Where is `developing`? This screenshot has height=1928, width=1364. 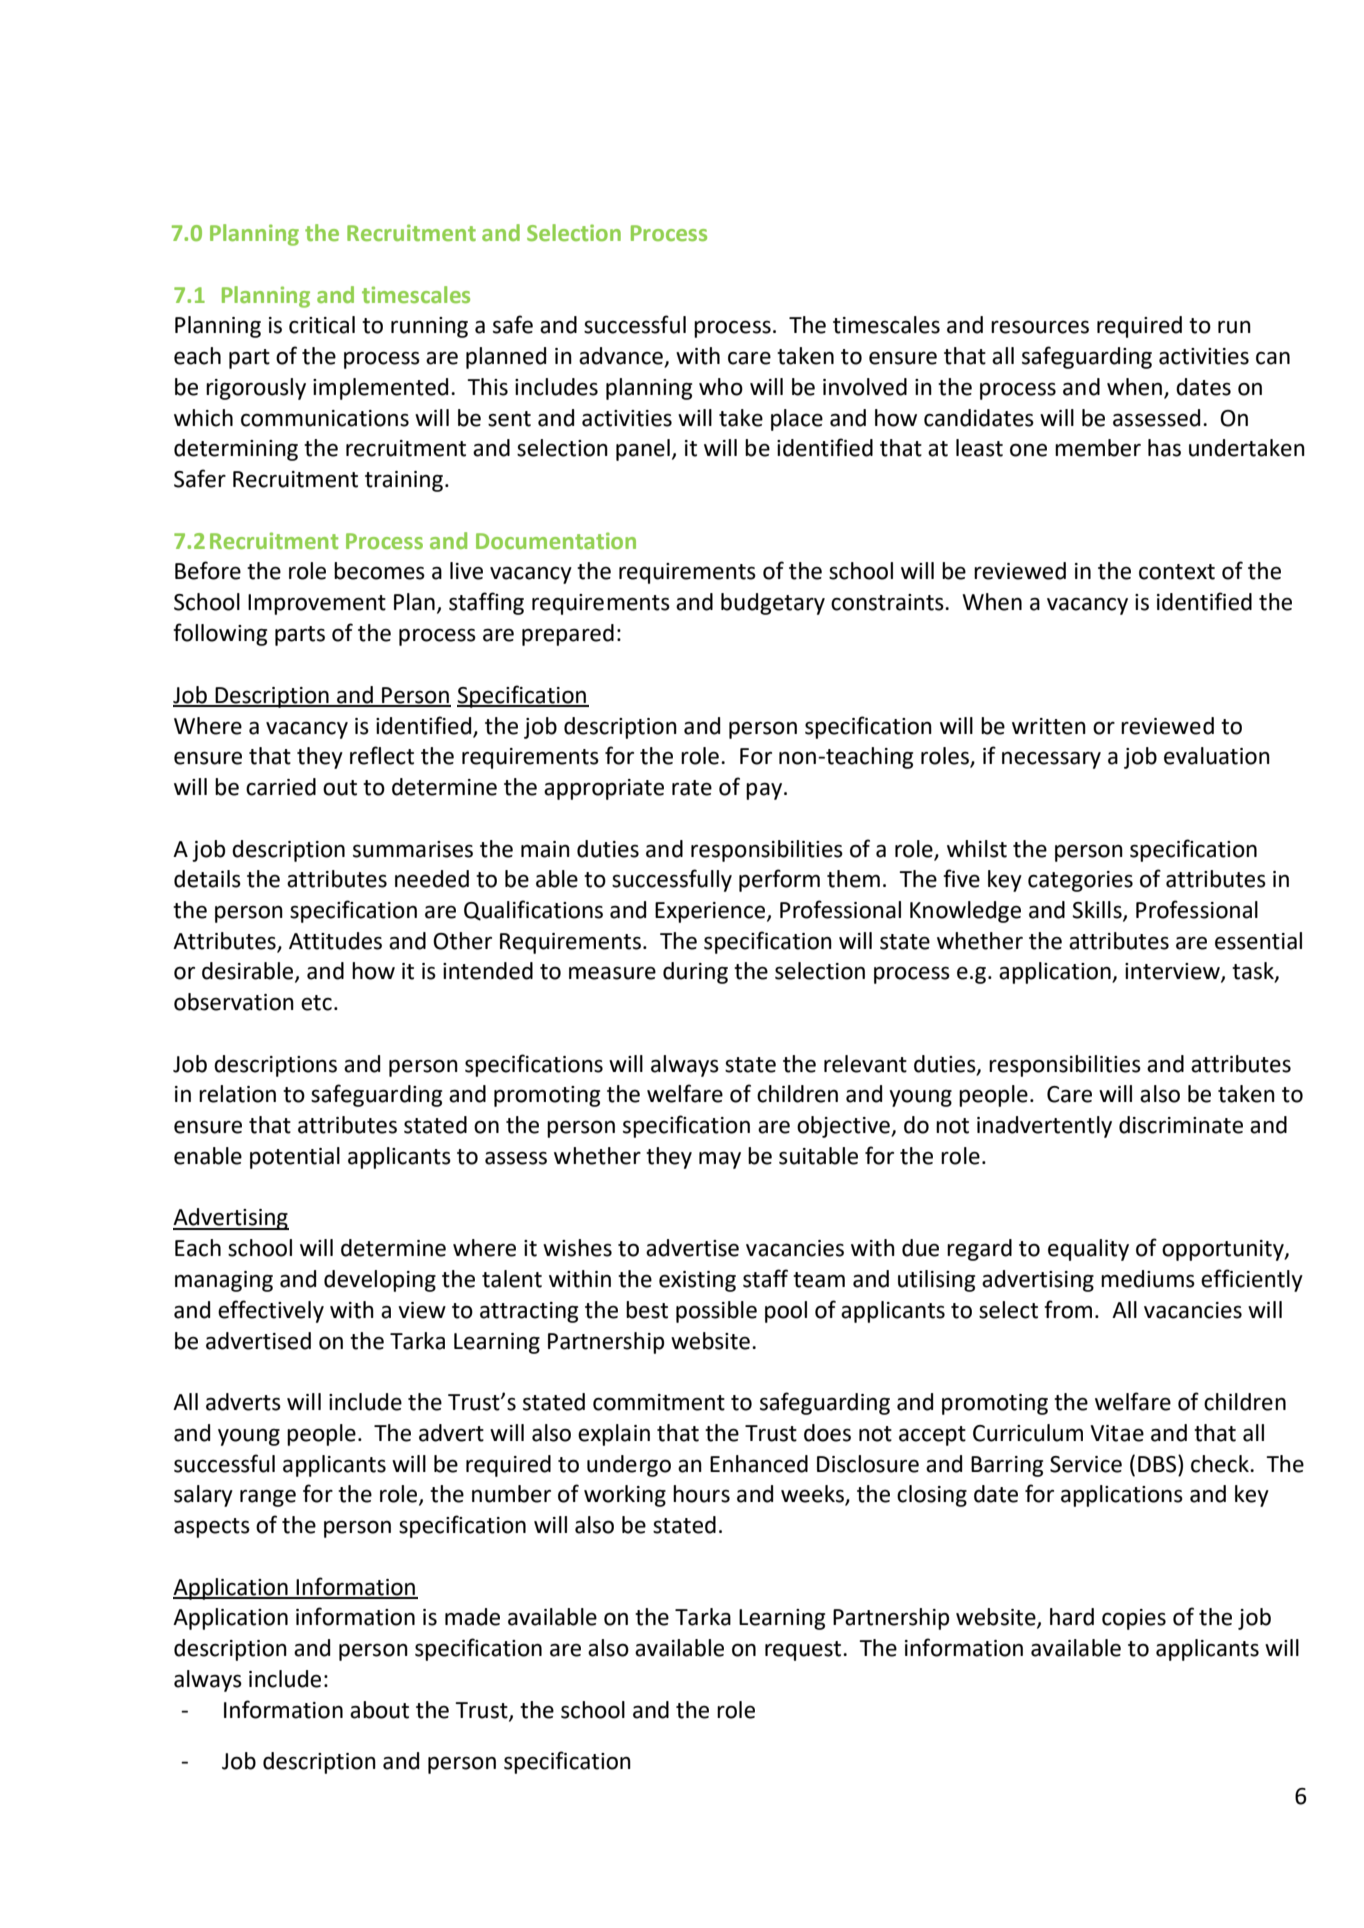 developing is located at coordinates (380, 1281).
